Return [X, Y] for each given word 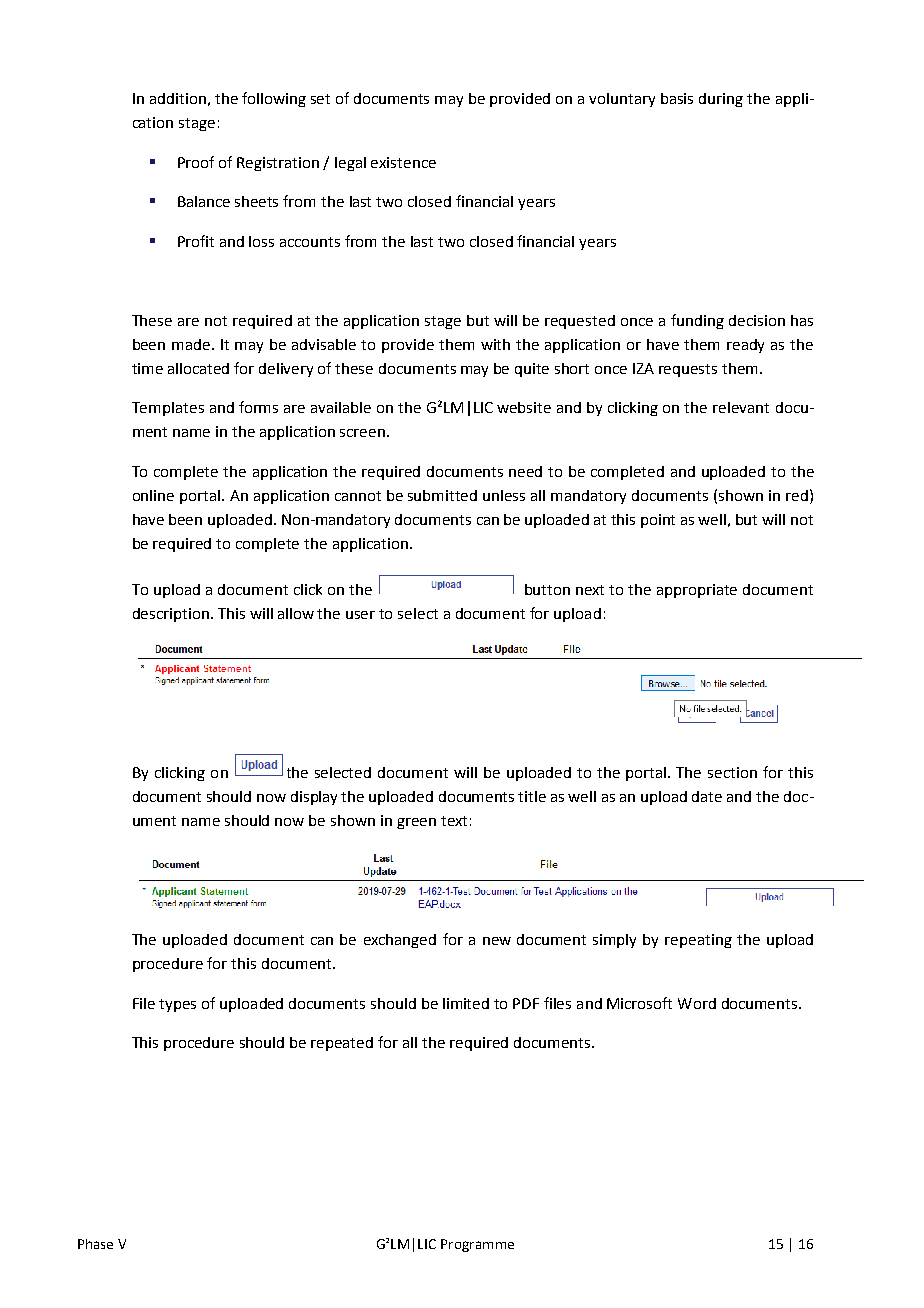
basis [677, 98]
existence [403, 162]
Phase [95, 1244]
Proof [196, 162]
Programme [477, 1245]
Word [697, 1003]
